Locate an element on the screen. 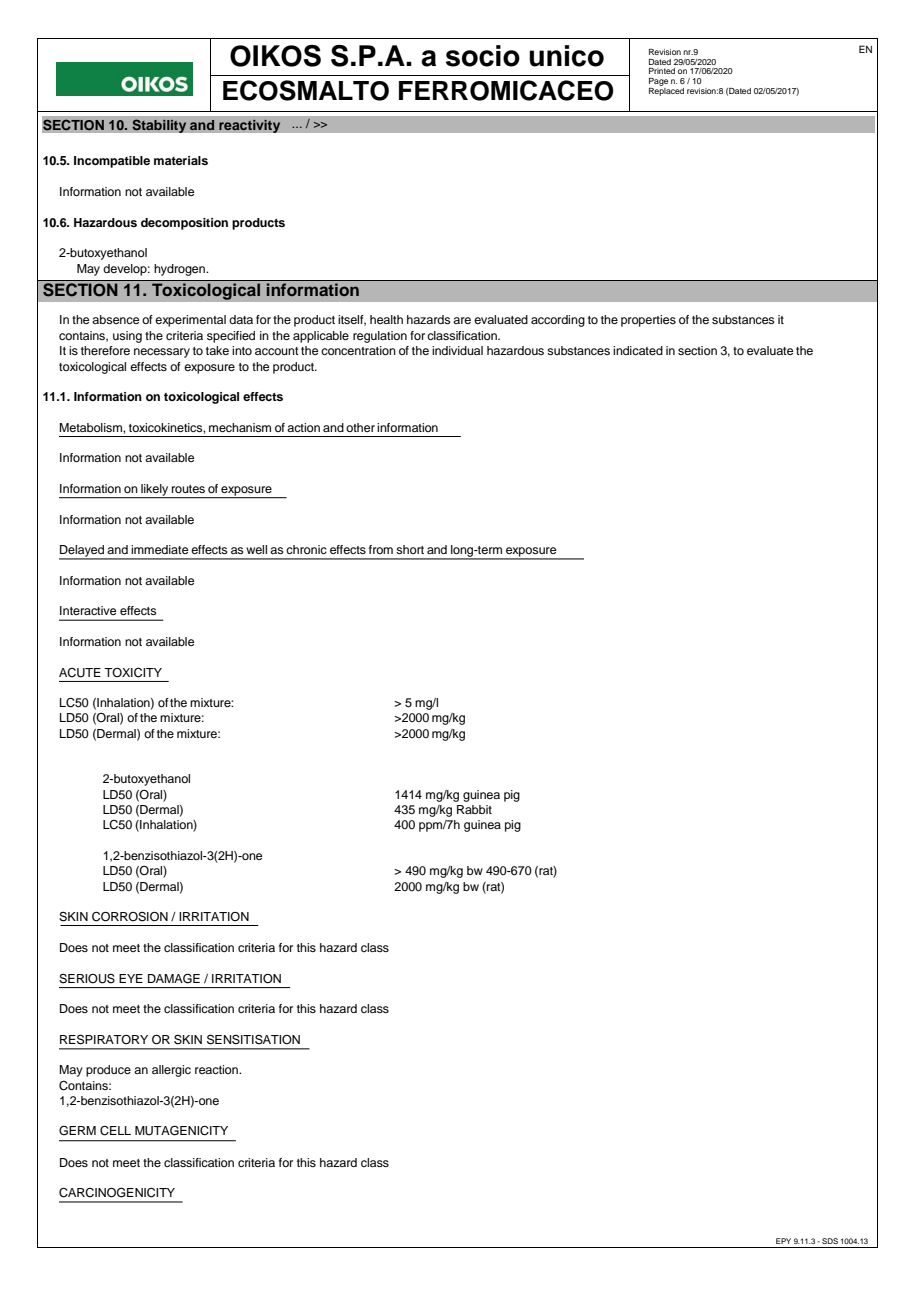  other is located at coordinates (360, 427).
